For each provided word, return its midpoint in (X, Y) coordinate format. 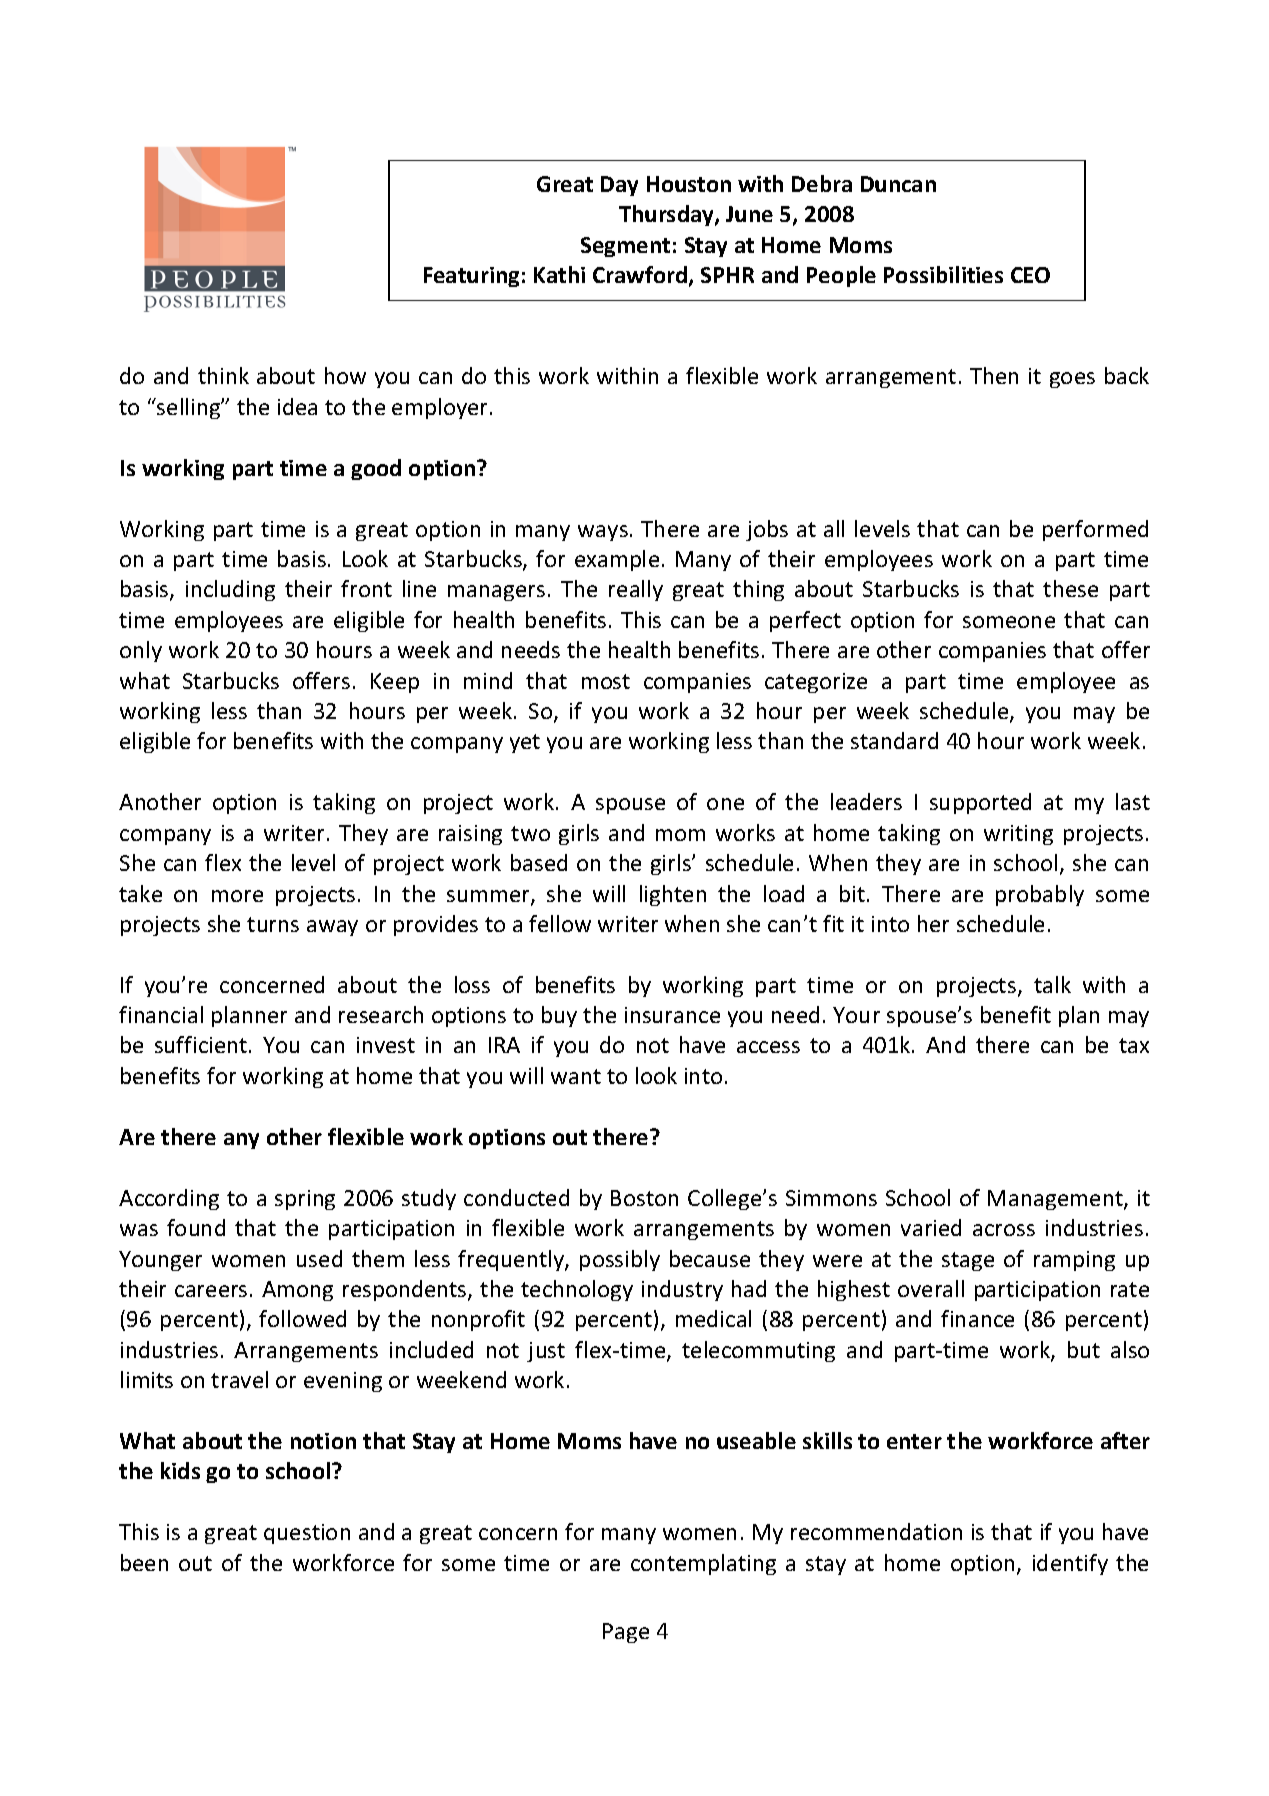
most (606, 681)
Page (626, 1633)
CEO (1030, 275)
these (1070, 588)
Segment (625, 247)
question (307, 1534)
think (223, 375)
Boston (644, 1198)
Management (1056, 1200)
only (141, 651)
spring (305, 1200)
